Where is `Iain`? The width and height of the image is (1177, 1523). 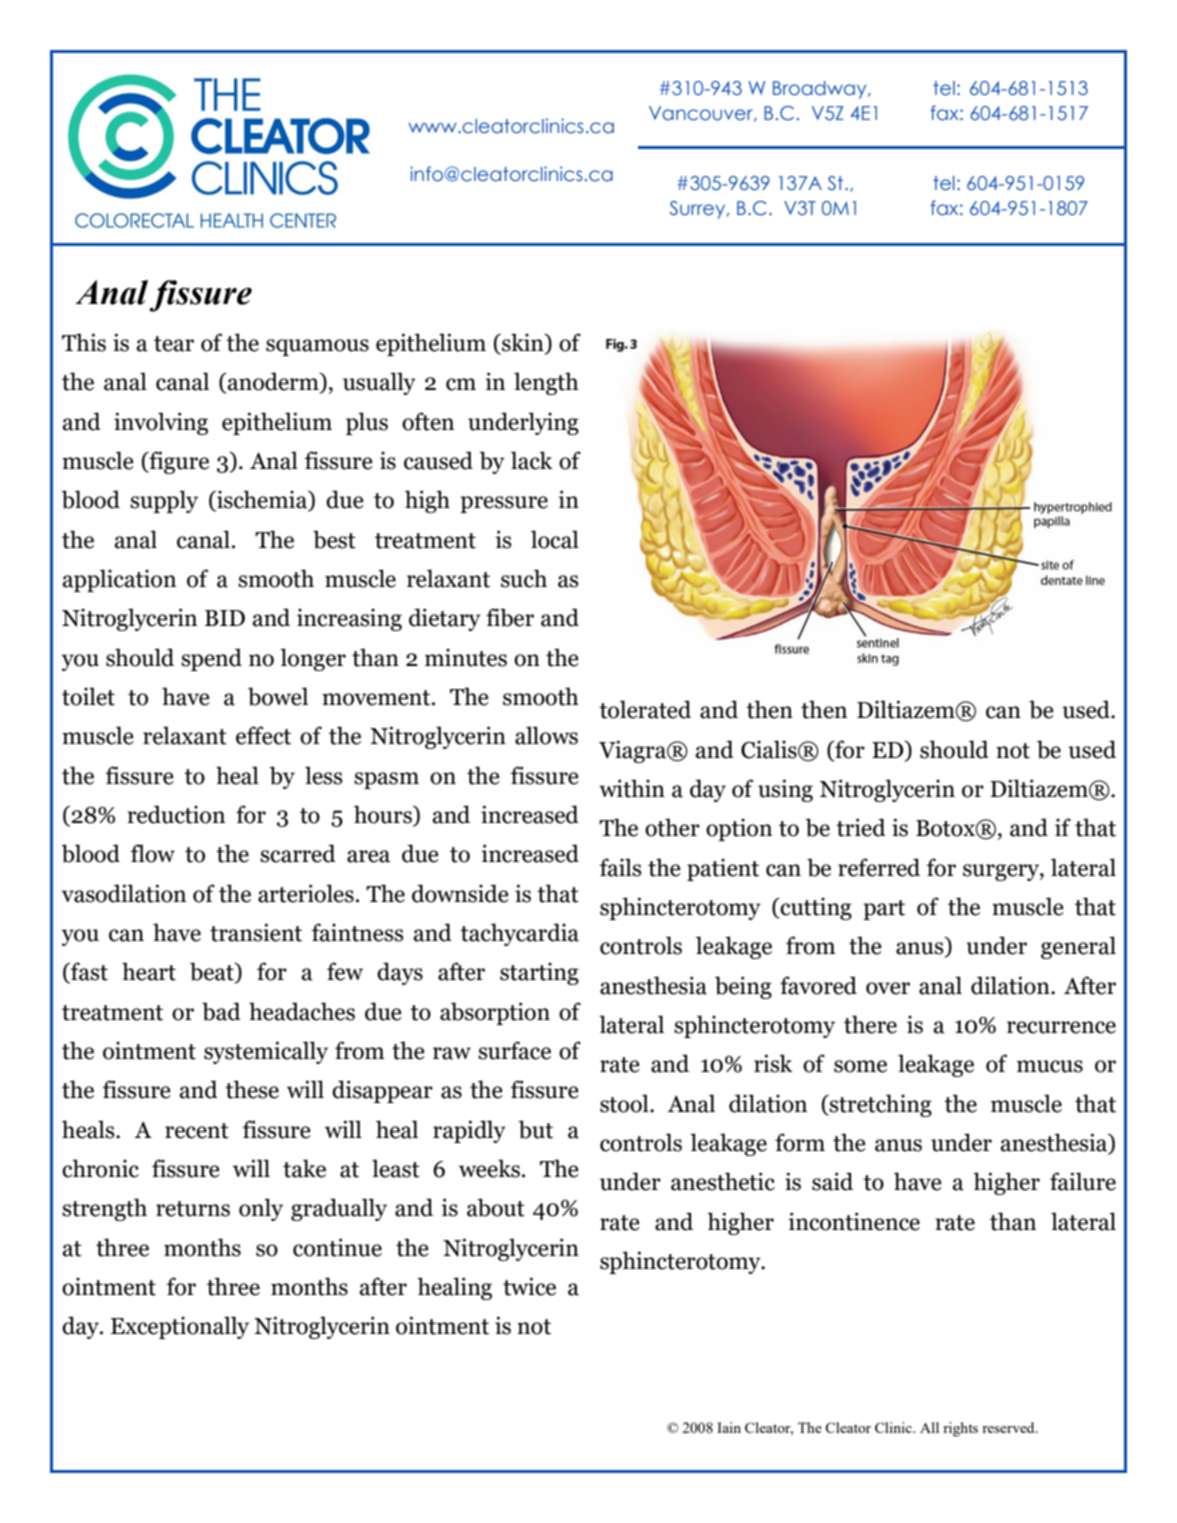 Iain is located at coordinates (729, 1427).
